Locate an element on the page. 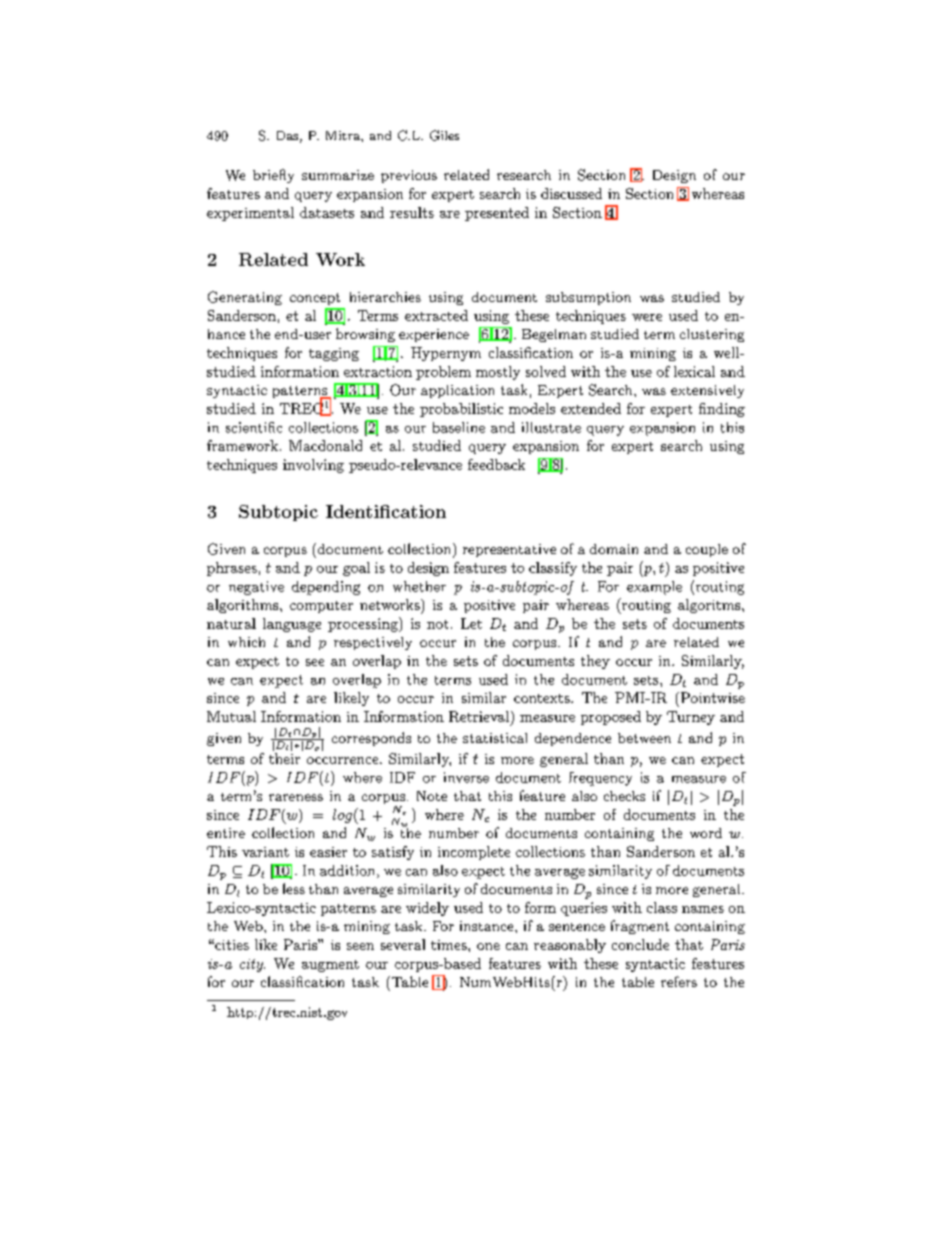  one is located at coordinates (488, 946).
